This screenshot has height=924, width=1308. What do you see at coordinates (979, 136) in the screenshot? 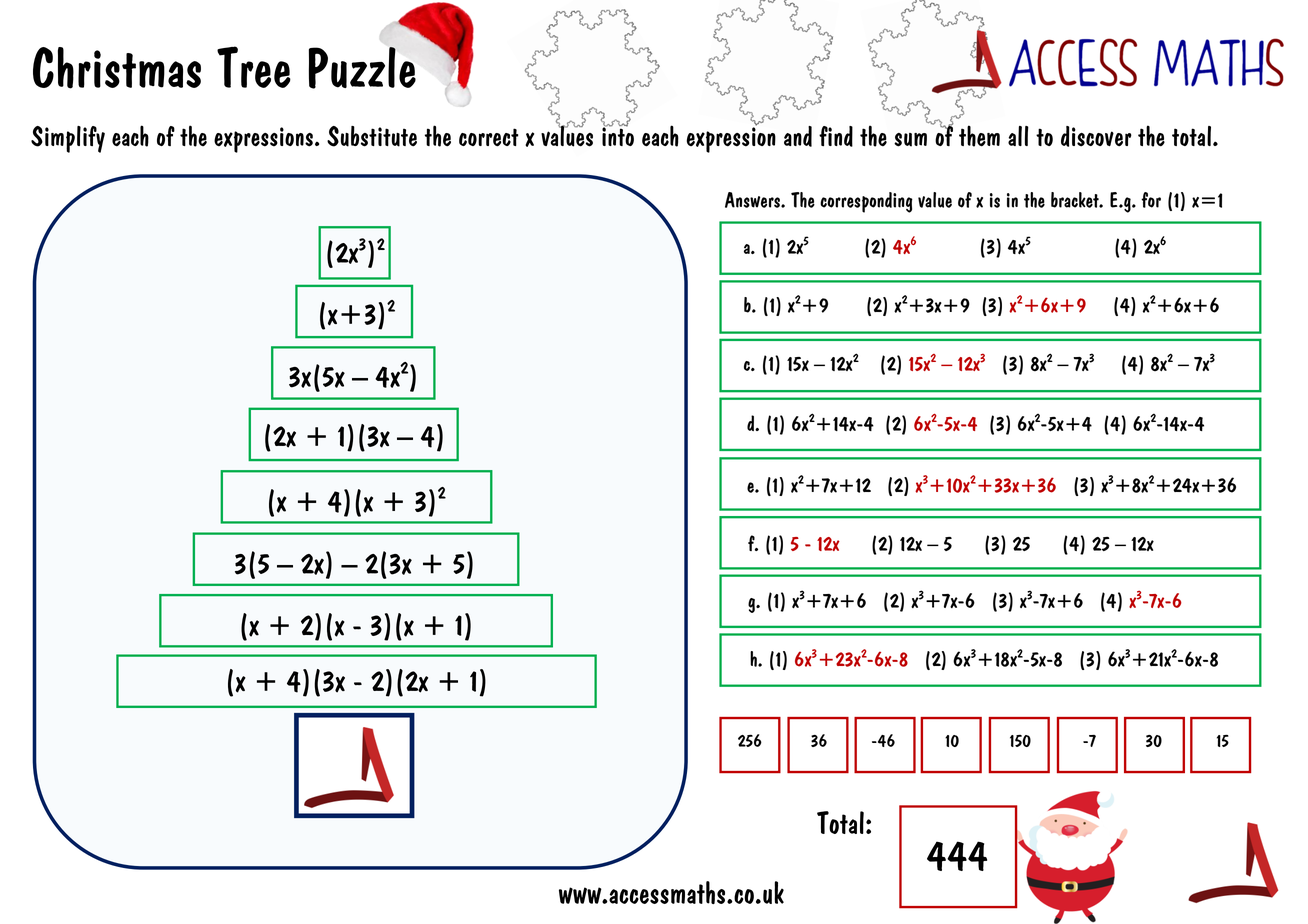
I see `them` at bounding box center [979, 136].
